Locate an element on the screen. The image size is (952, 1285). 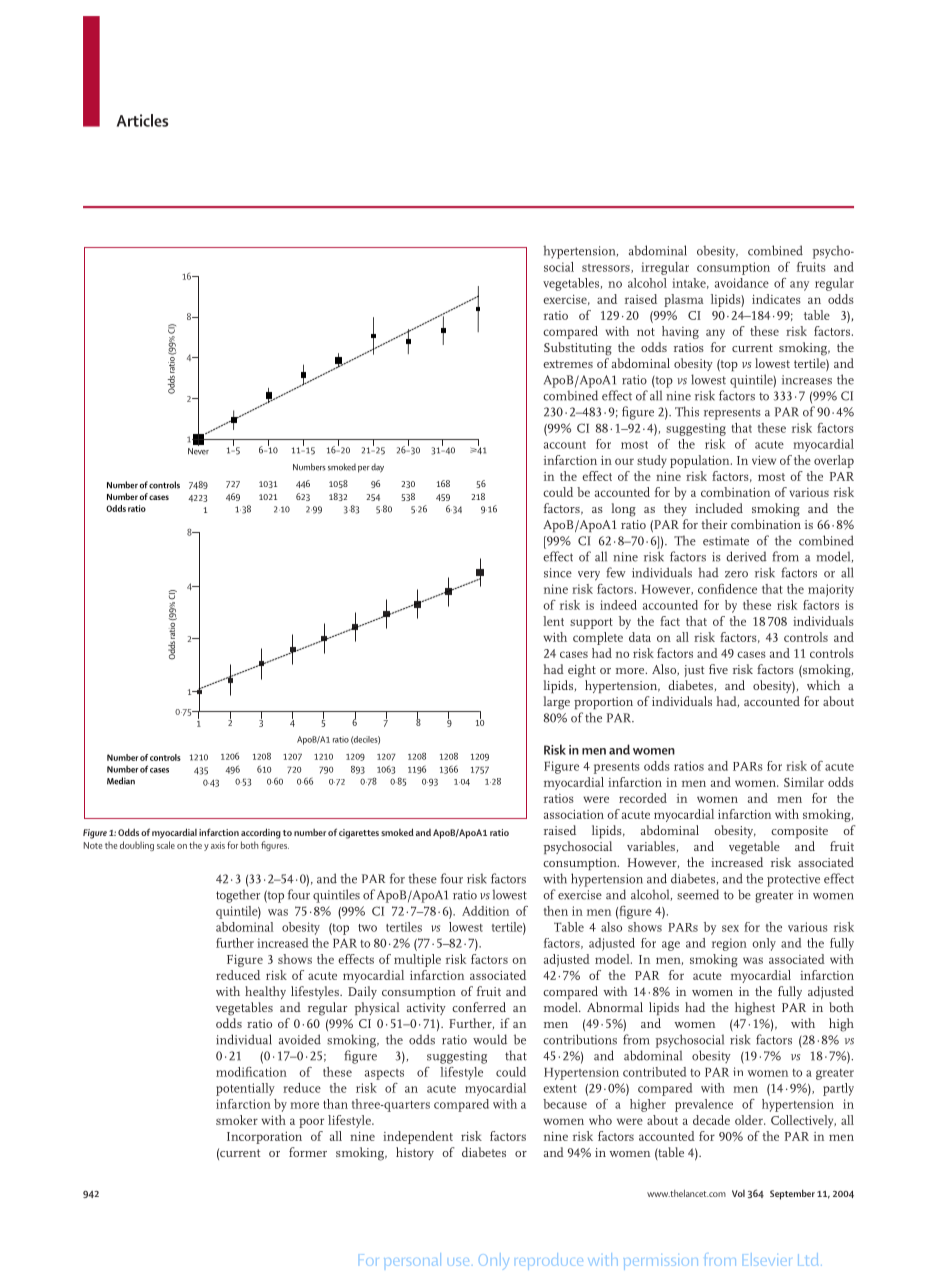
smoker is located at coordinates (237, 1120).
